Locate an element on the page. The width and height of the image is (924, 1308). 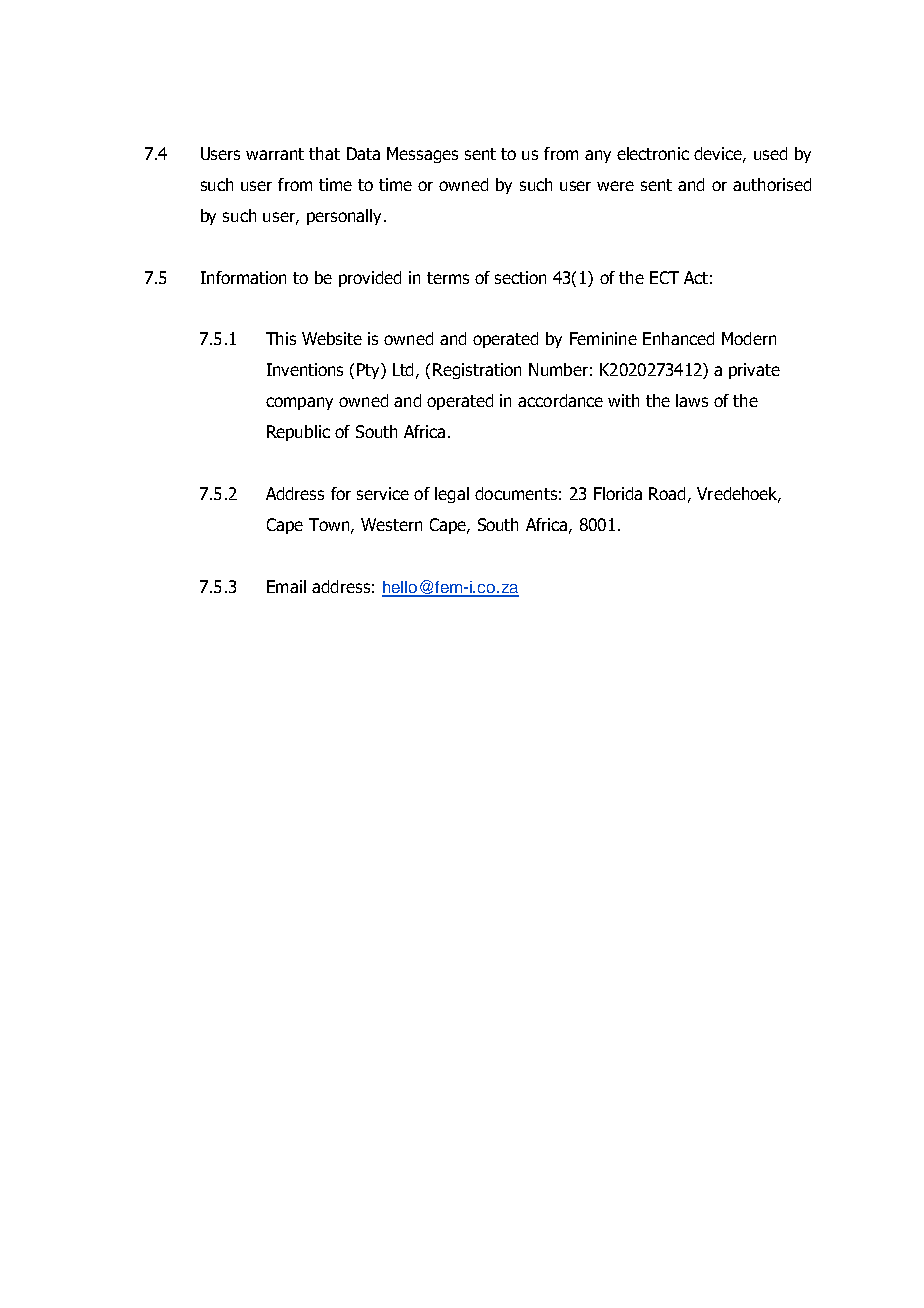
section is located at coordinates (520, 277).
